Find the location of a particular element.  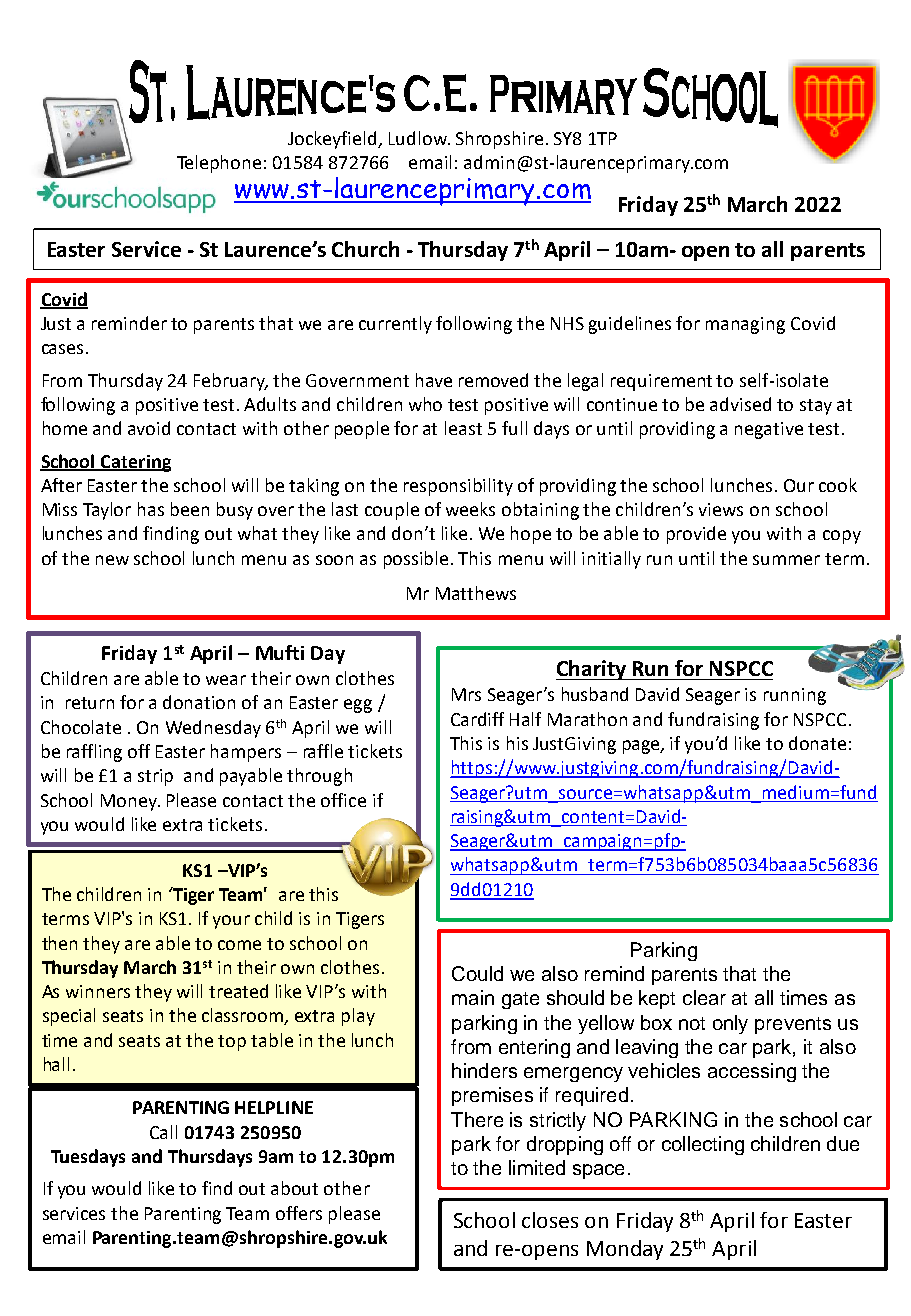

Call is located at coordinates (163, 1132).
